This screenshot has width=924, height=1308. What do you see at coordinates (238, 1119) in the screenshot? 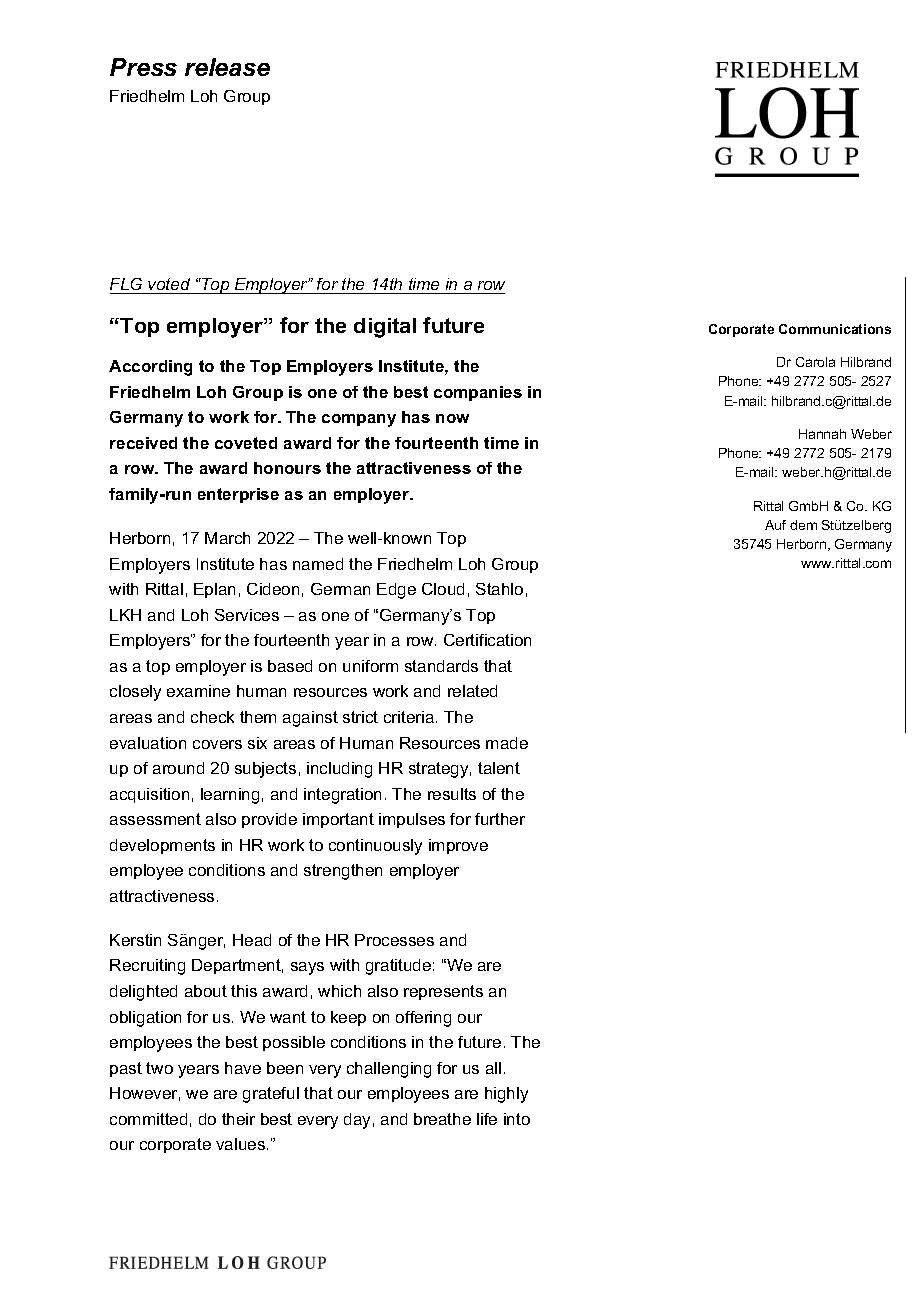
I see `their` at bounding box center [238, 1119].
